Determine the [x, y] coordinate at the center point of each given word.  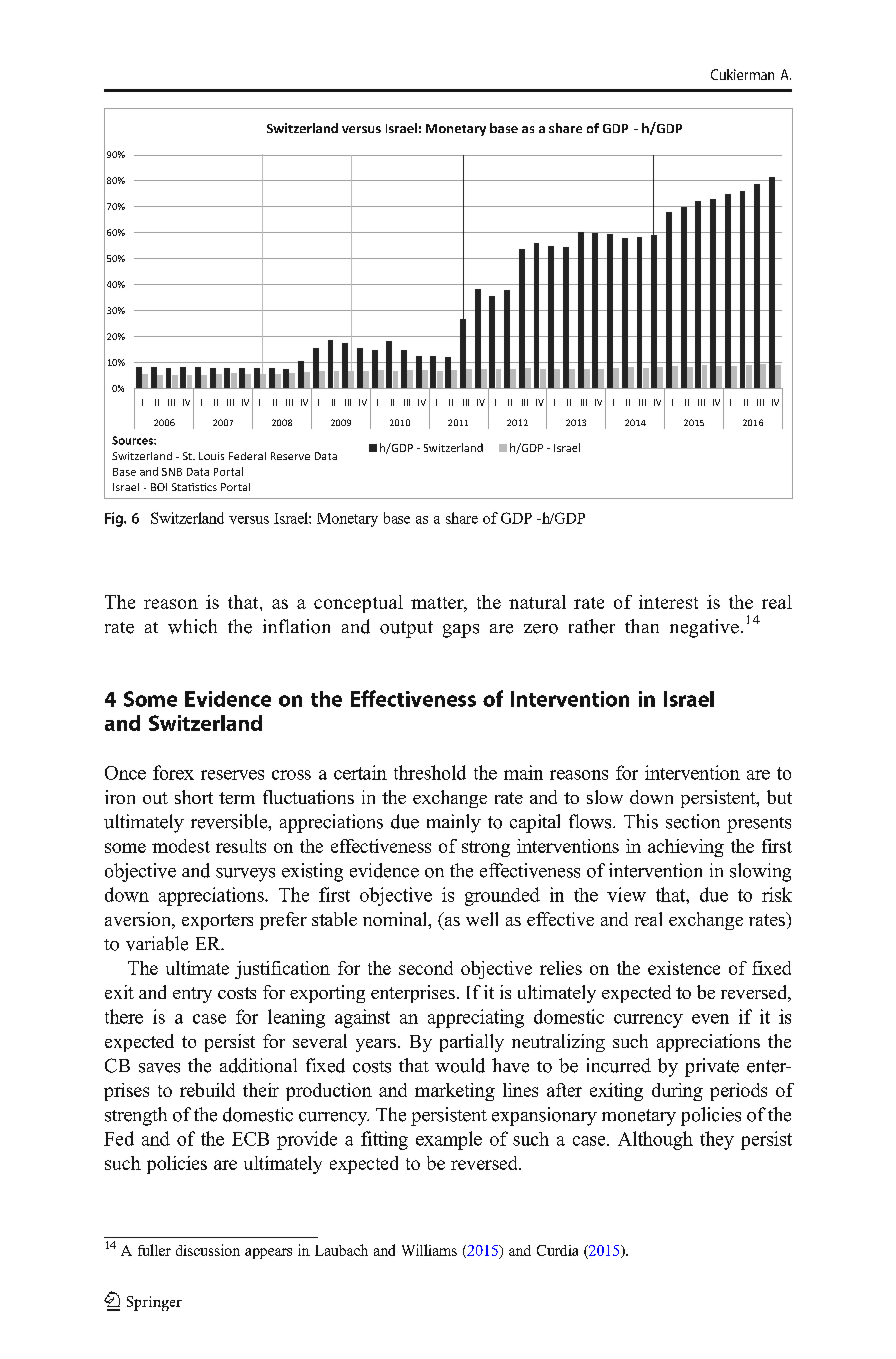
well [482, 919]
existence [684, 968]
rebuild [207, 1090]
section [693, 821]
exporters [217, 922]
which [192, 626]
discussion [208, 1250]
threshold [430, 772]
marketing [455, 1092]
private [712, 1067]
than [642, 626]
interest [668, 602]
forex [173, 772]
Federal [247, 456]
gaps [461, 631]
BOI [159, 487]
